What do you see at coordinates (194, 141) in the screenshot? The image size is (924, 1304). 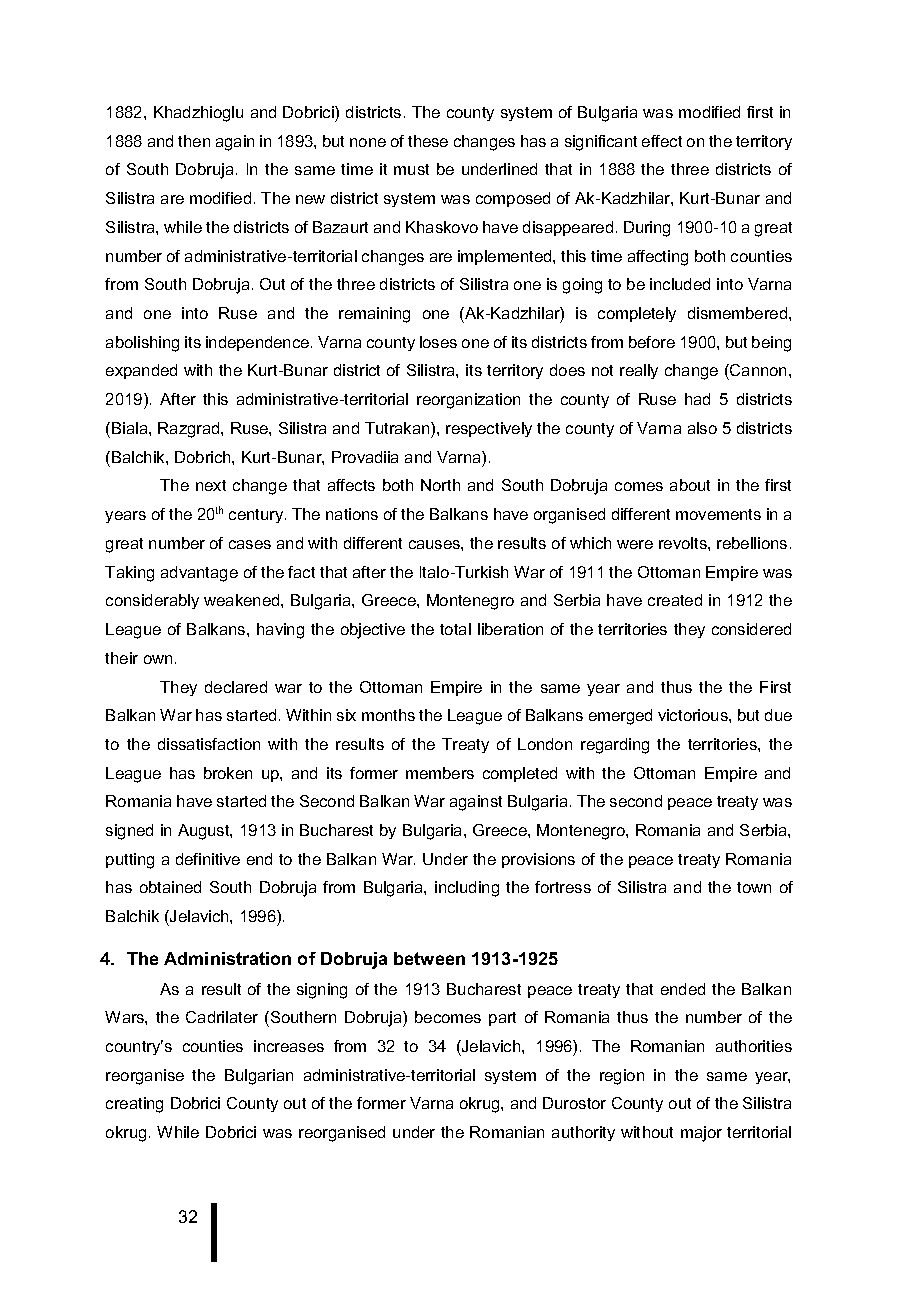 I see `then` at bounding box center [194, 141].
